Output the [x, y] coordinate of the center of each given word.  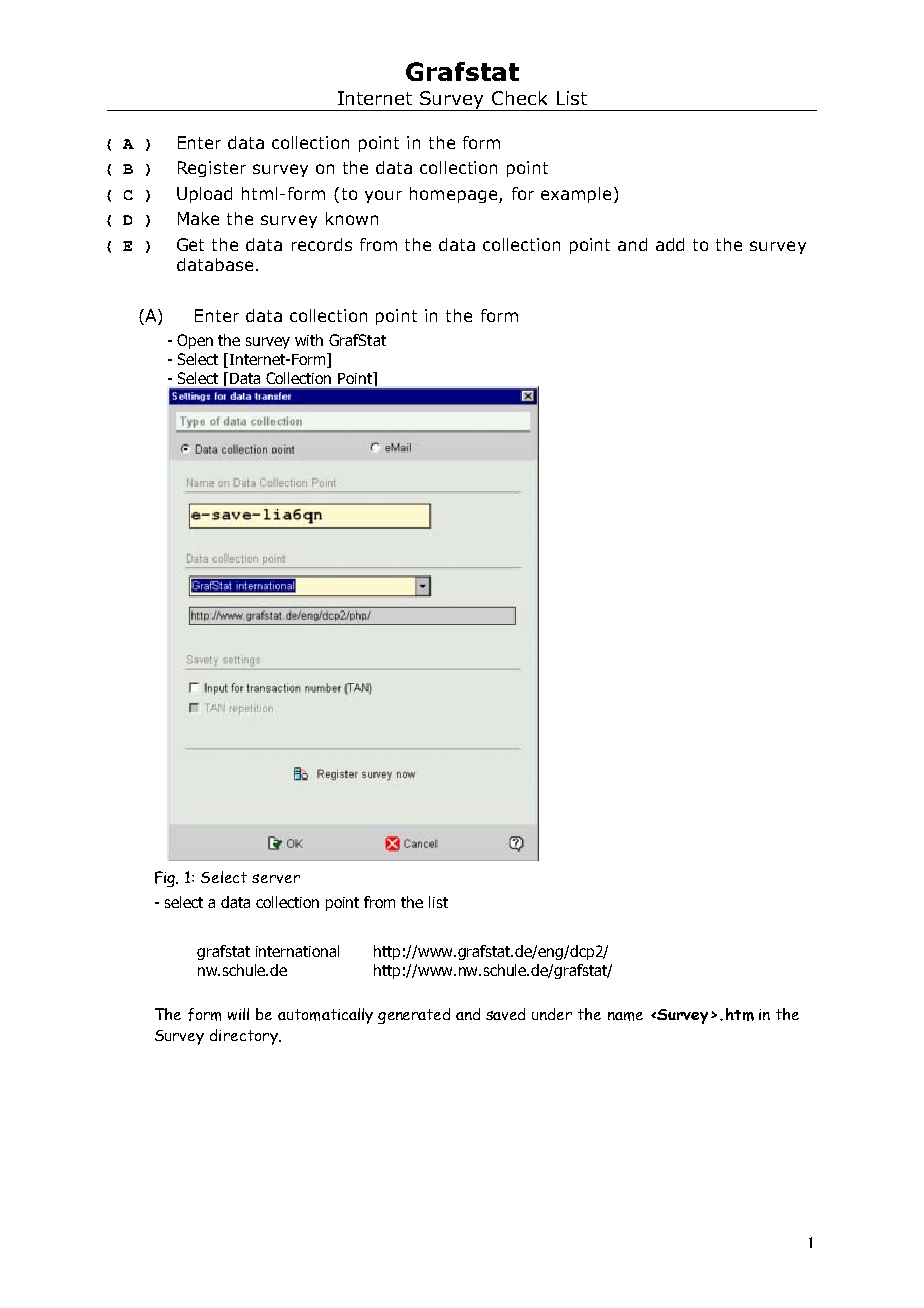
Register [212, 169]
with [309, 340]
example [576, 195]
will [238, 1014]
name [625, 1016]
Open [195, 341]
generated [414, 1016]
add [670, 244]
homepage [455, 195]
